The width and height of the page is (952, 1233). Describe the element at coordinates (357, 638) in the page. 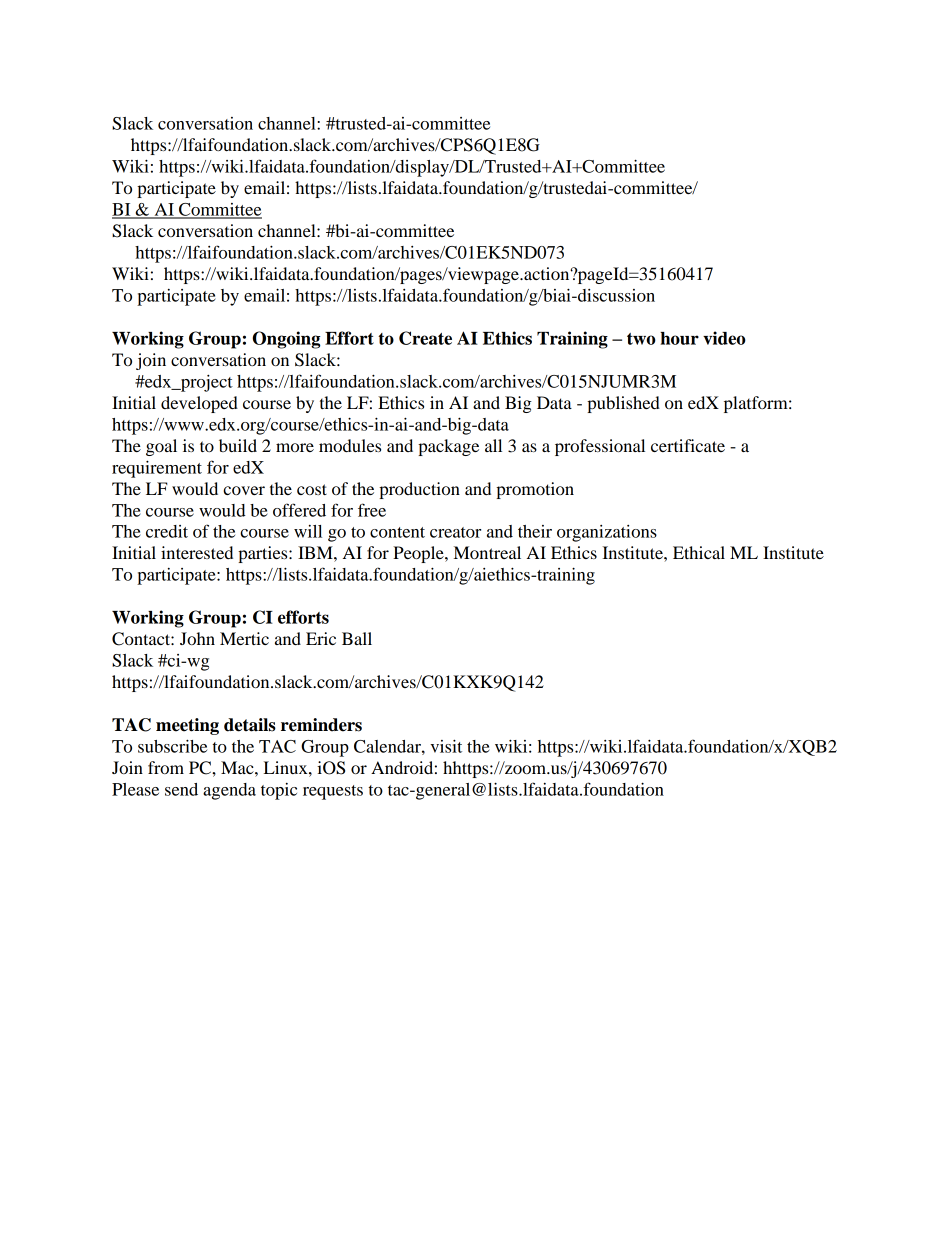

I see `Ball` at that location.
